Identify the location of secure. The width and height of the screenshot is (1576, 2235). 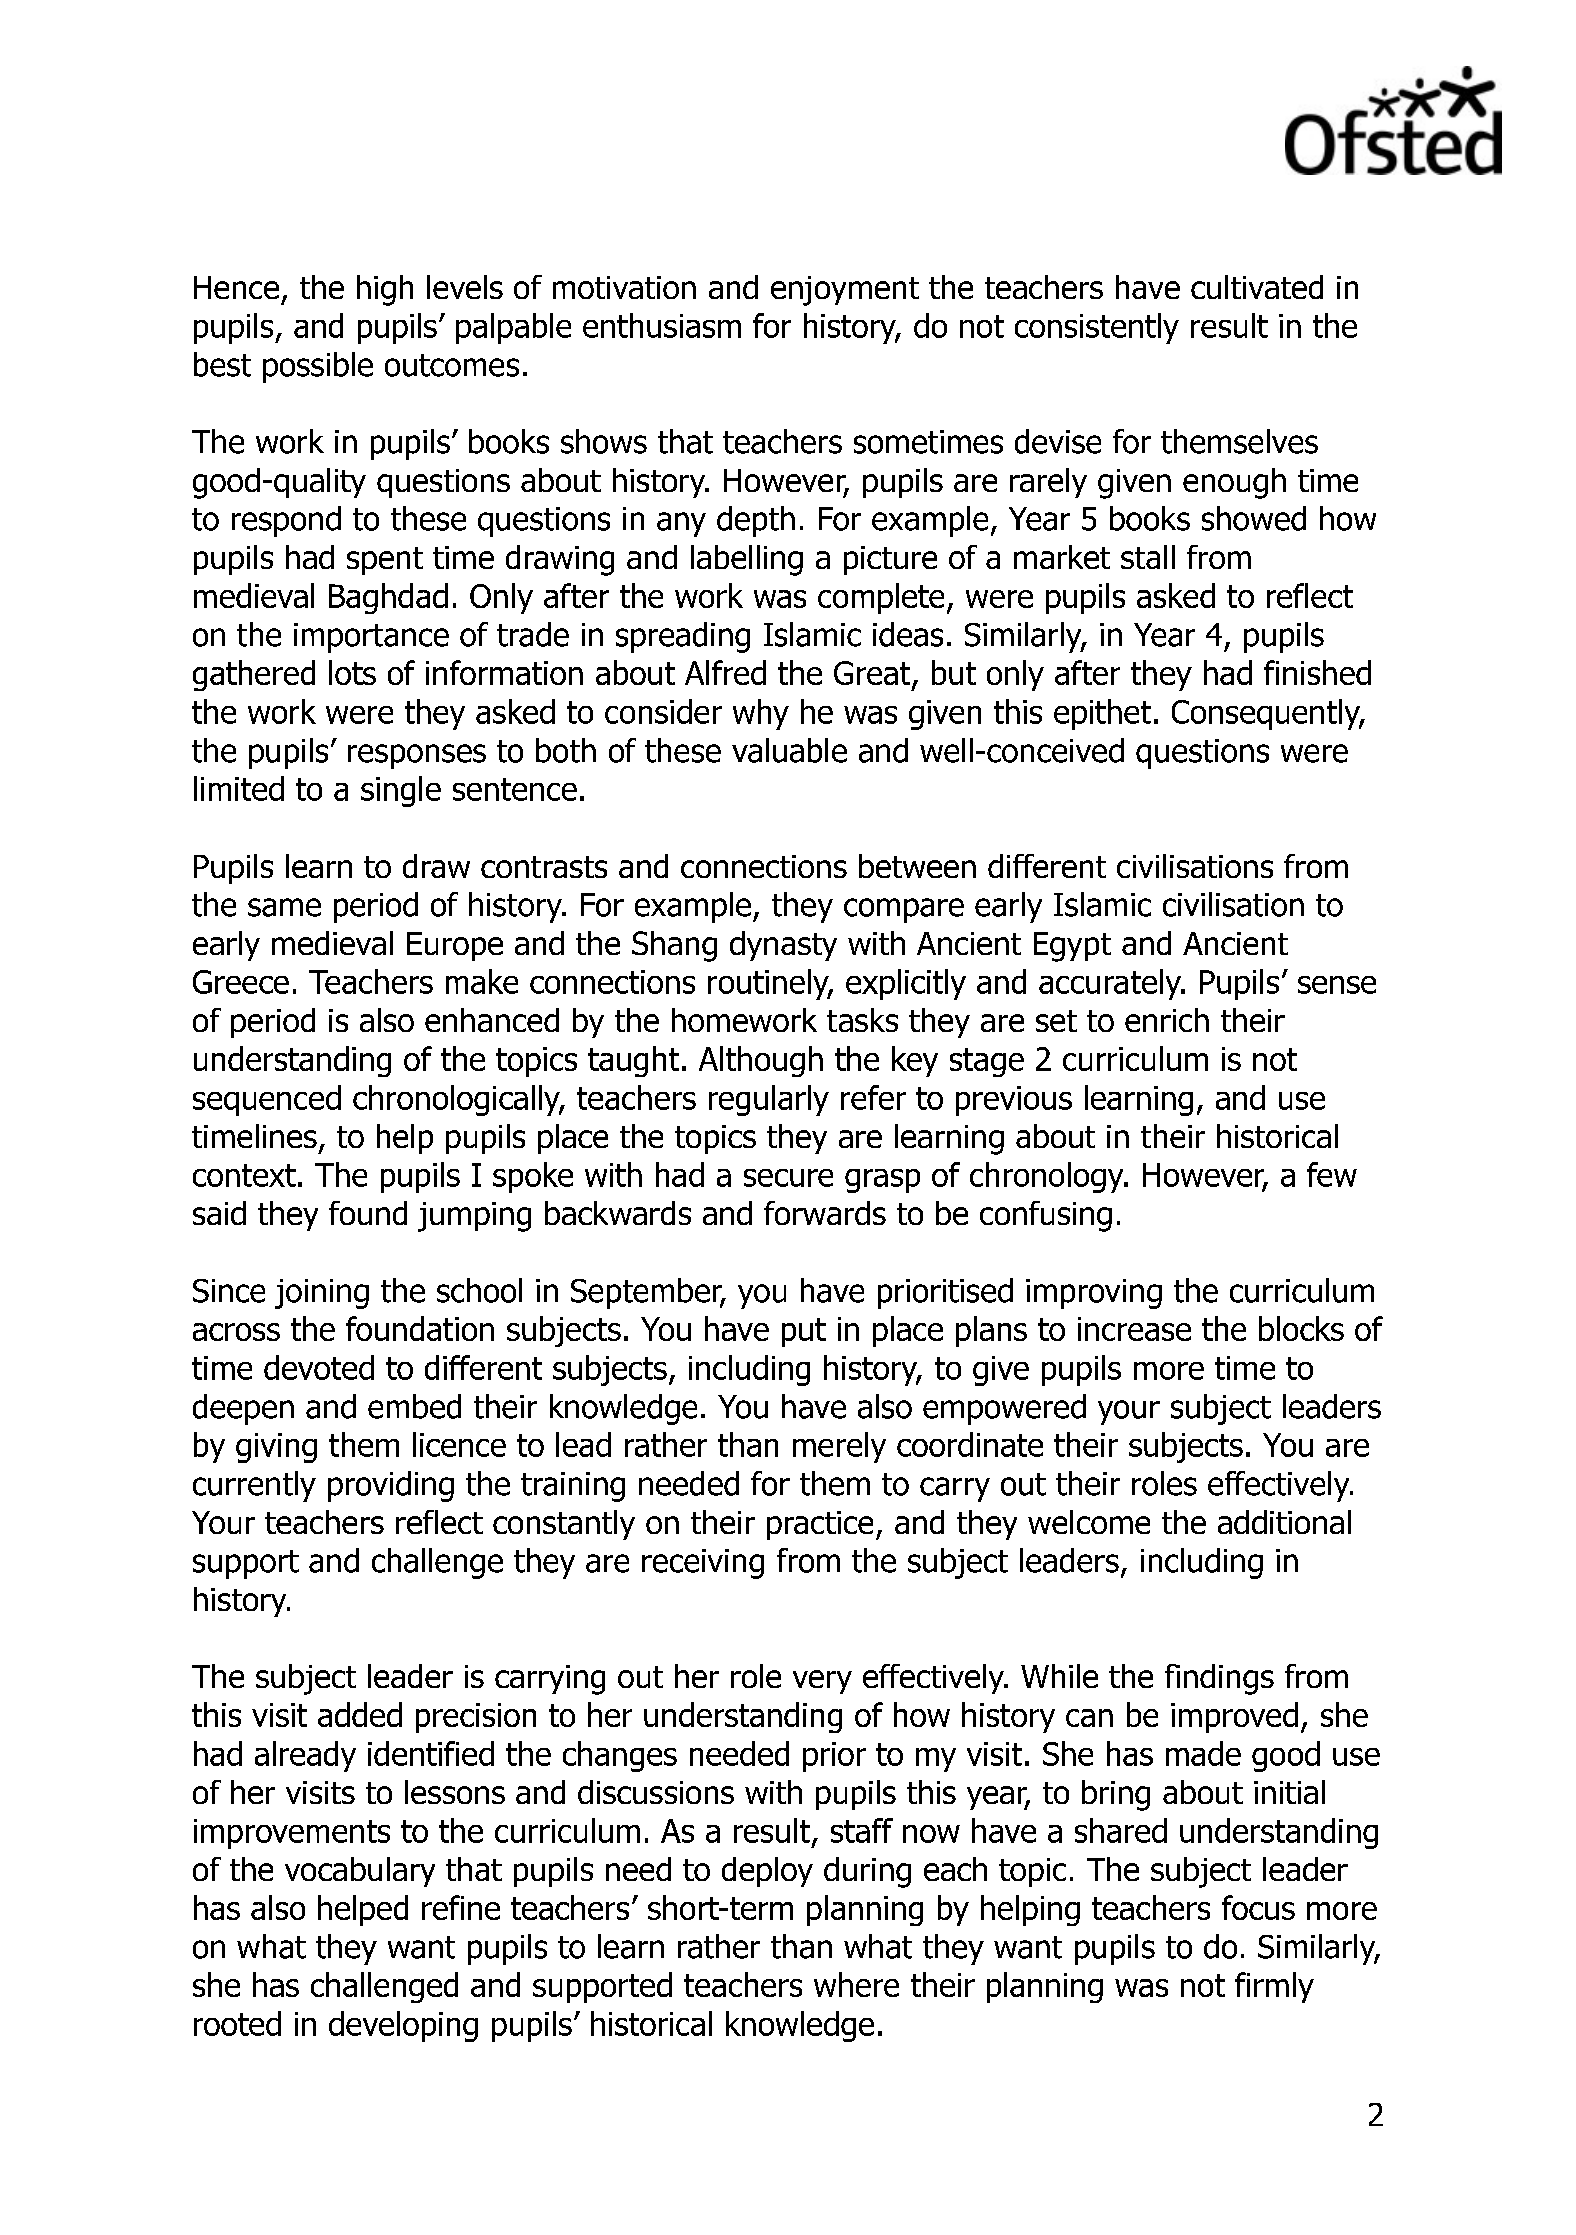
(788, 1178).
